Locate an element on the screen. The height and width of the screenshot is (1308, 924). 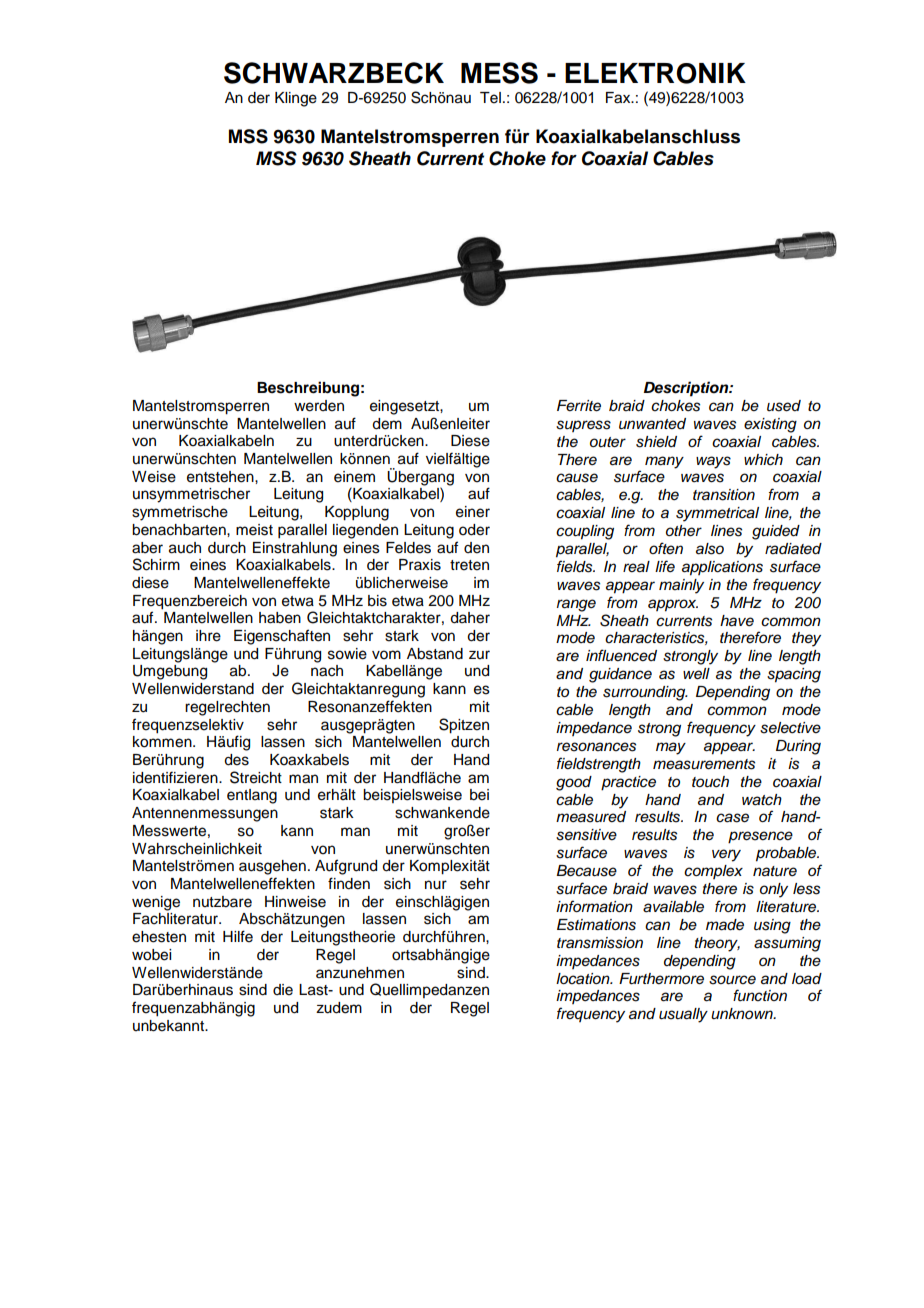
auch is located at coordinates (185, 548).
